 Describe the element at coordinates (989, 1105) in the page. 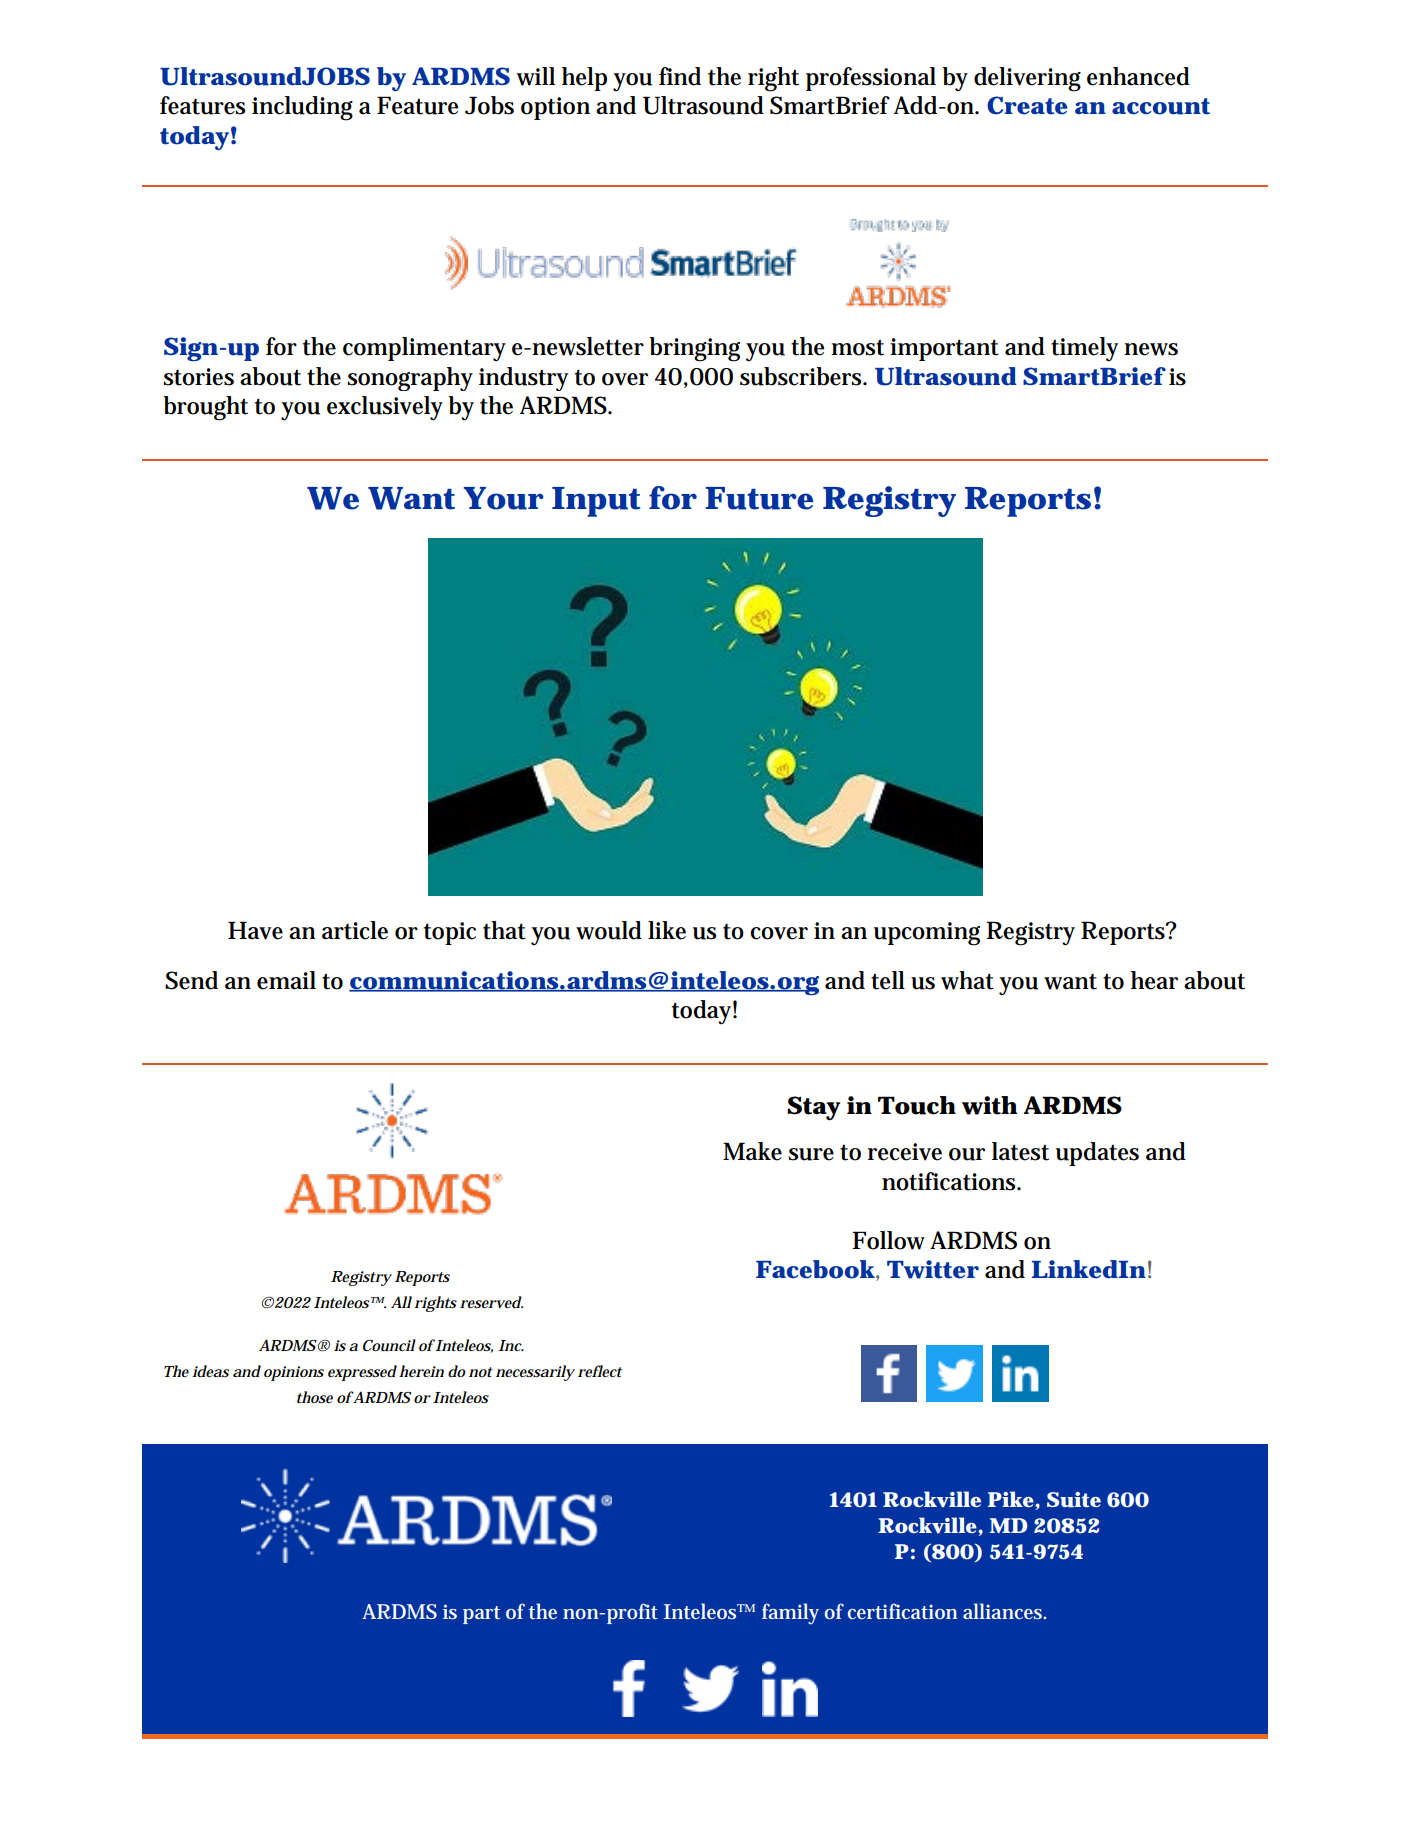

I see `with` at that location.
